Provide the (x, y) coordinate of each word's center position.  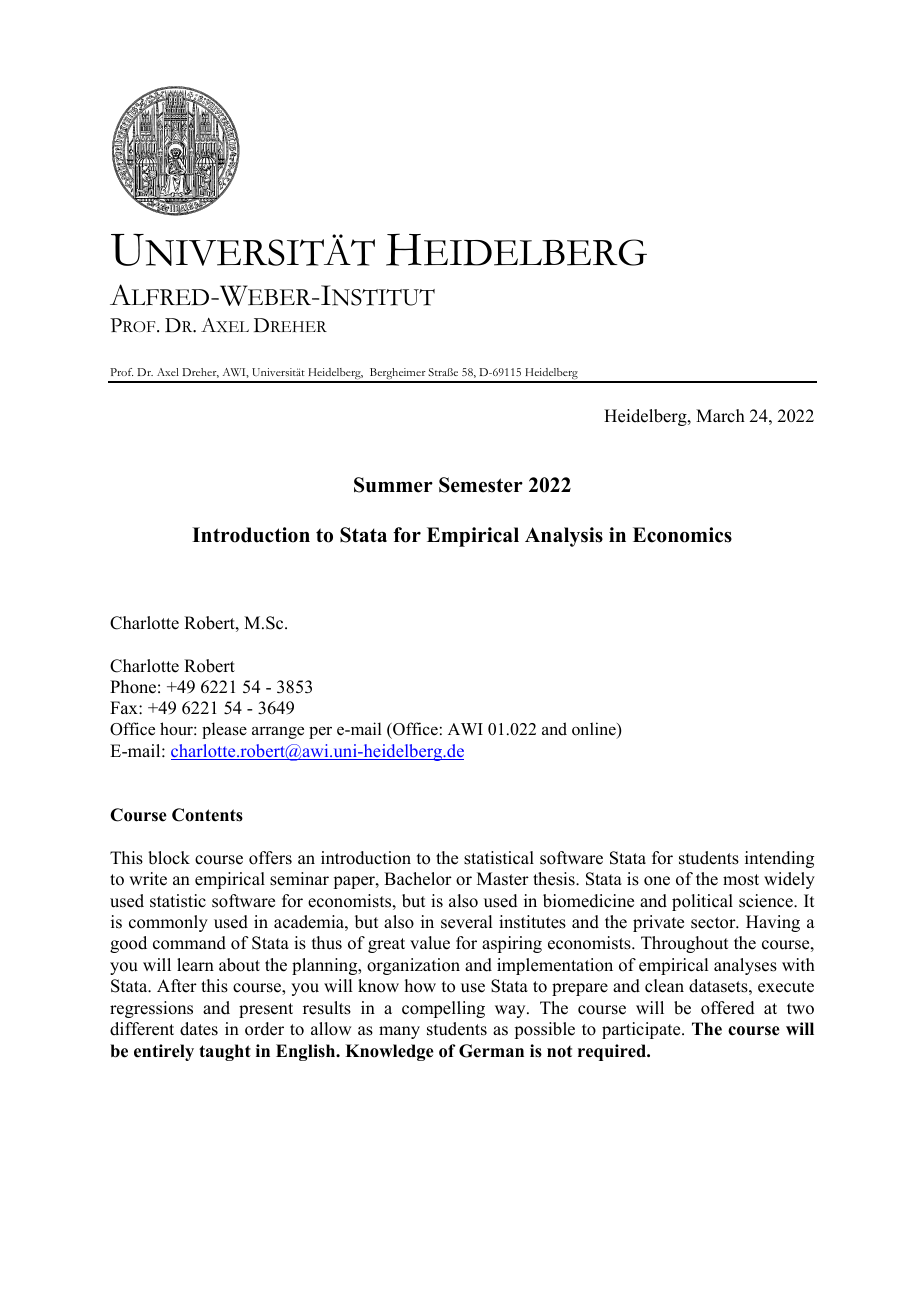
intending (779, 859)
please (224, 730)
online (595, 730)
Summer (393, 485)
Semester (481, 485)
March (720, 416)
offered (728, 1008)
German (491, 1051)
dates (199, 1029)
